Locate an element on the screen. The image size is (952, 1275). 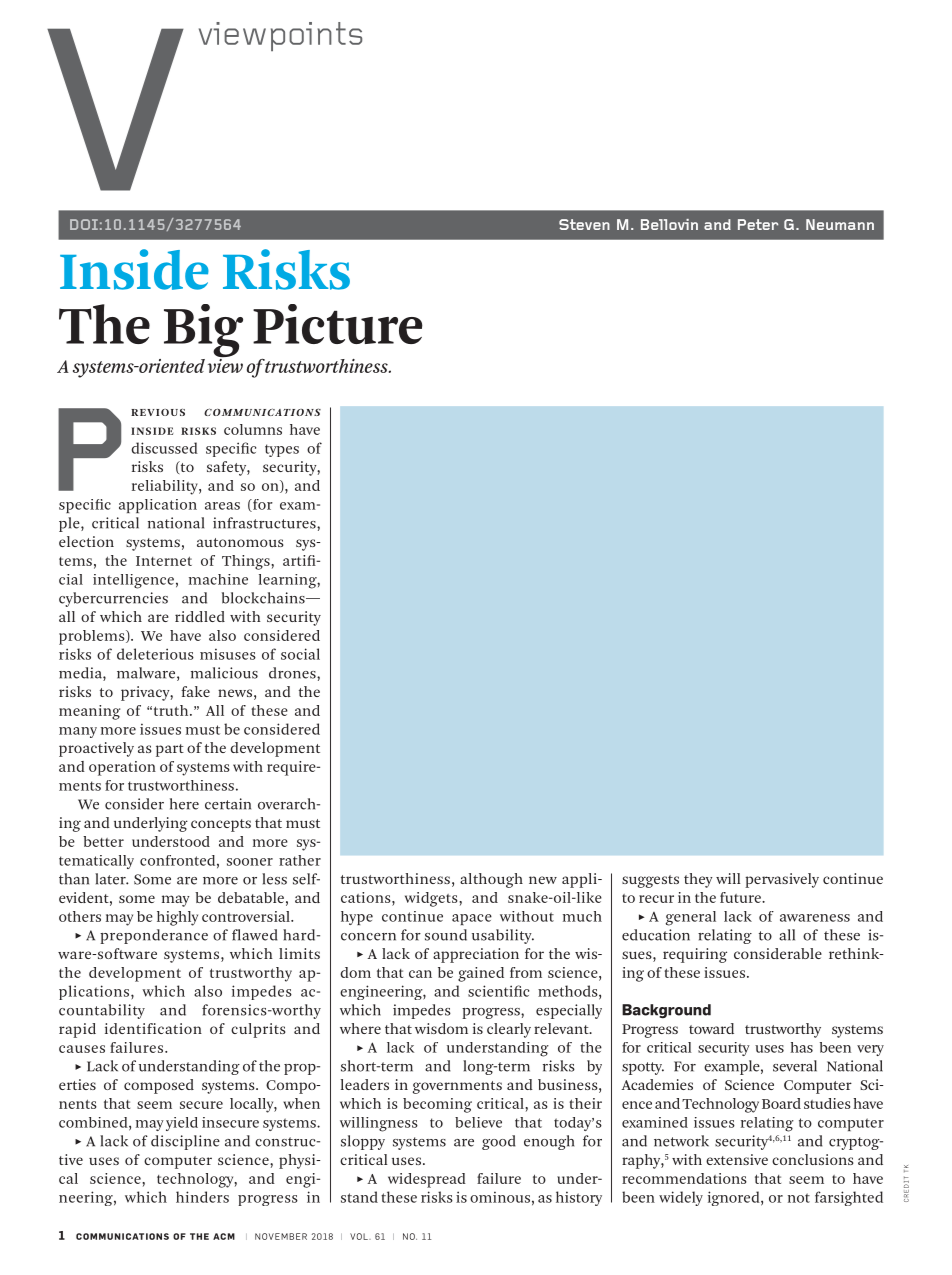
drones is located at coordinates (293, 673).
